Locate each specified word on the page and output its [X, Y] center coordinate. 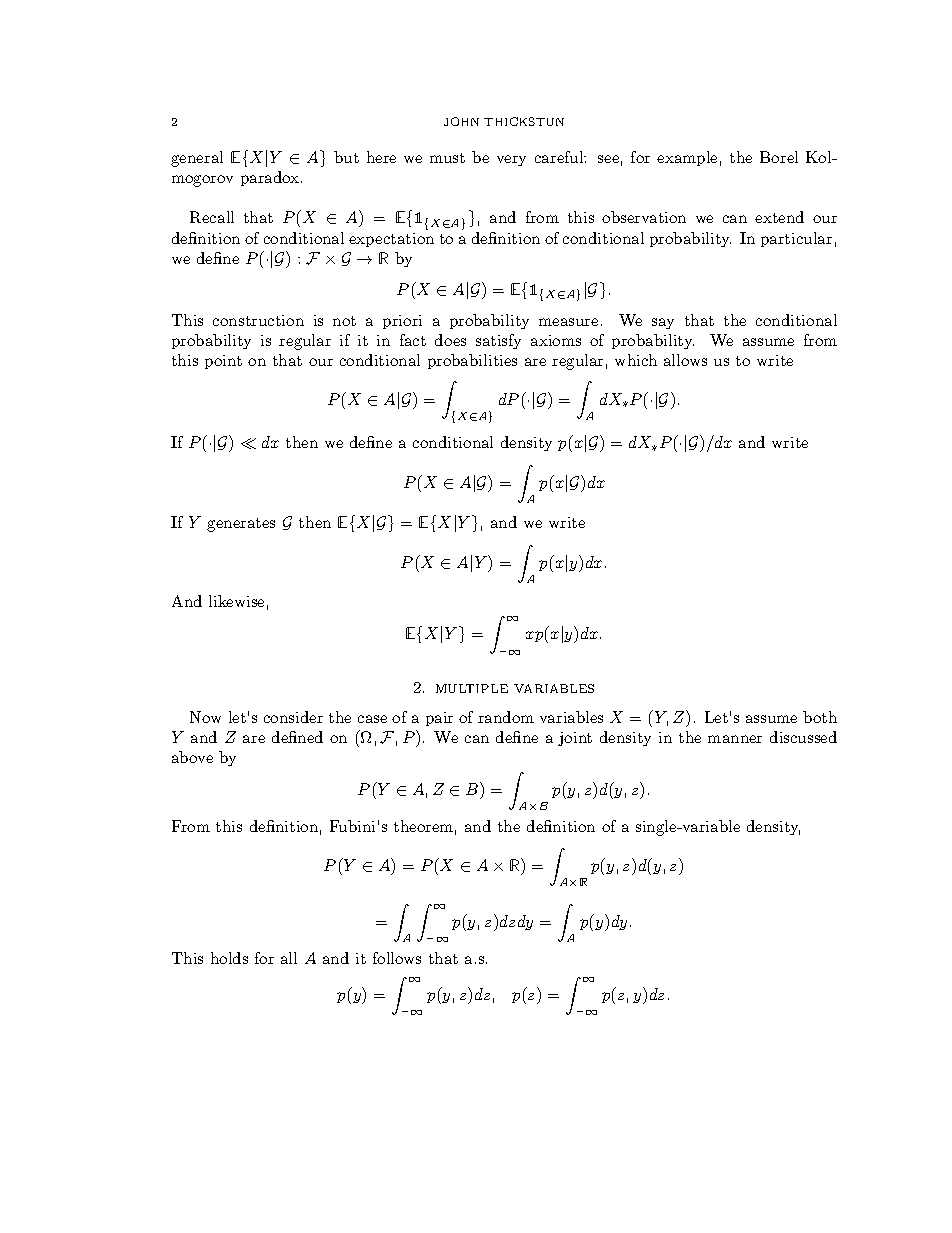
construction [258, 320]
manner [735, 739]
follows [397, 958]
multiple [472, 688]
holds [229, 958]
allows [685, 360]
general [197, 159]
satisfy [498, 341]
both [820, 717]
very [511, 160]
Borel [779, 157]
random [506, 717]
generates [241, 525]
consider [293, 717]
